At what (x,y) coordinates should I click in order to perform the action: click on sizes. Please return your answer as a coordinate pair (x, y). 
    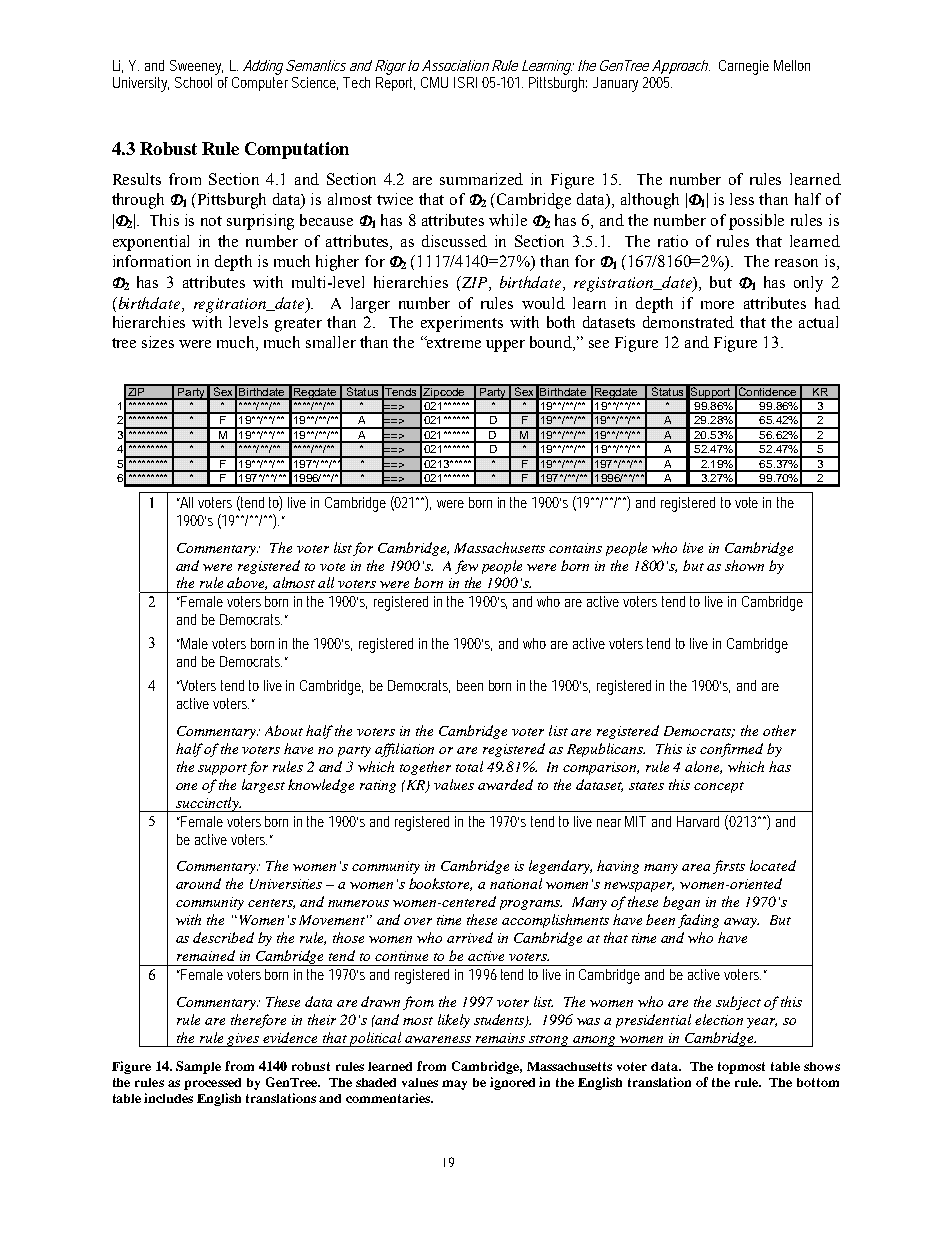
    Looking at the image, I should click on (158, 342).
